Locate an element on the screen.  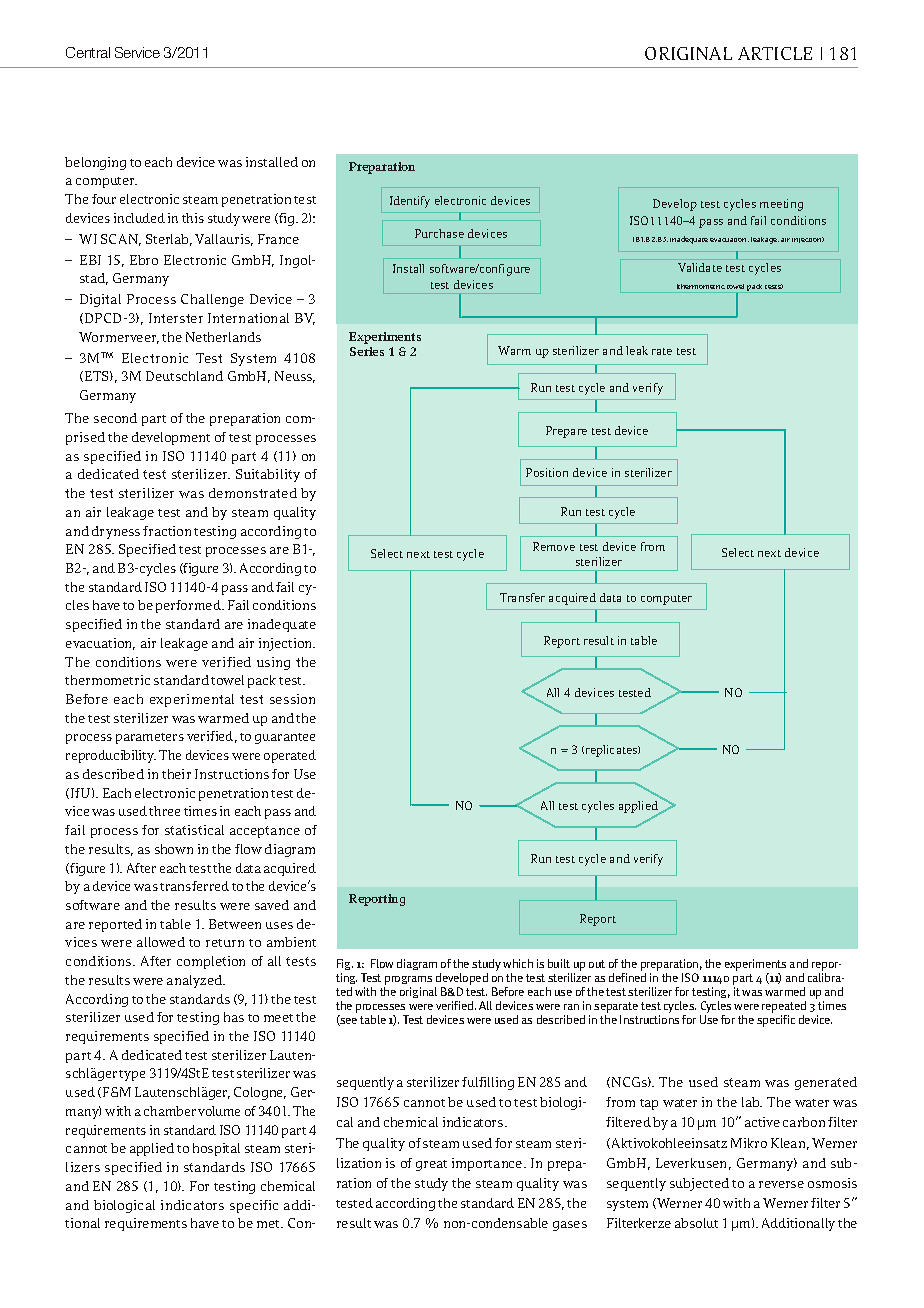
Identify is located at coordinates (410, 202).
